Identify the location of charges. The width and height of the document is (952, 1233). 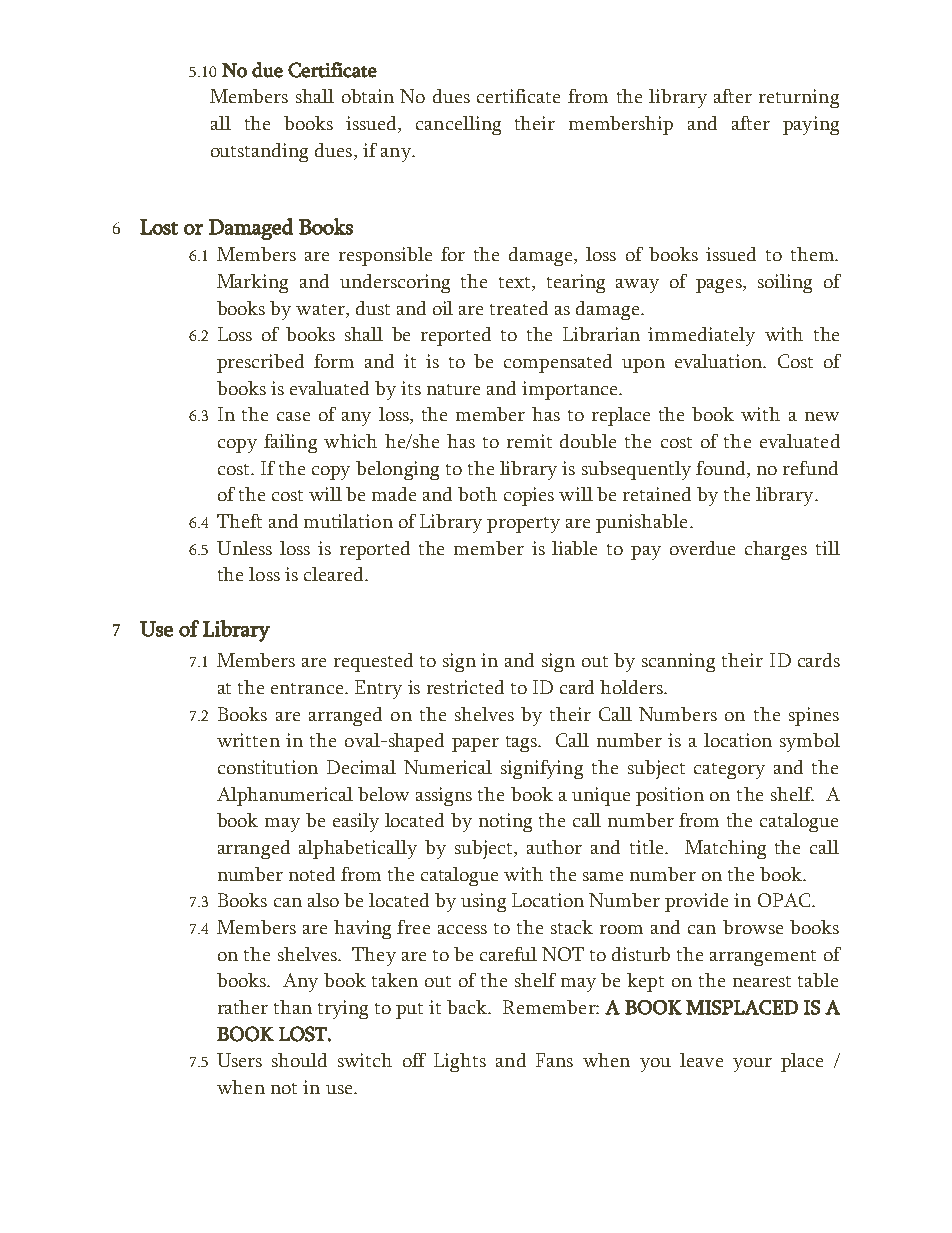
(776, 550).
